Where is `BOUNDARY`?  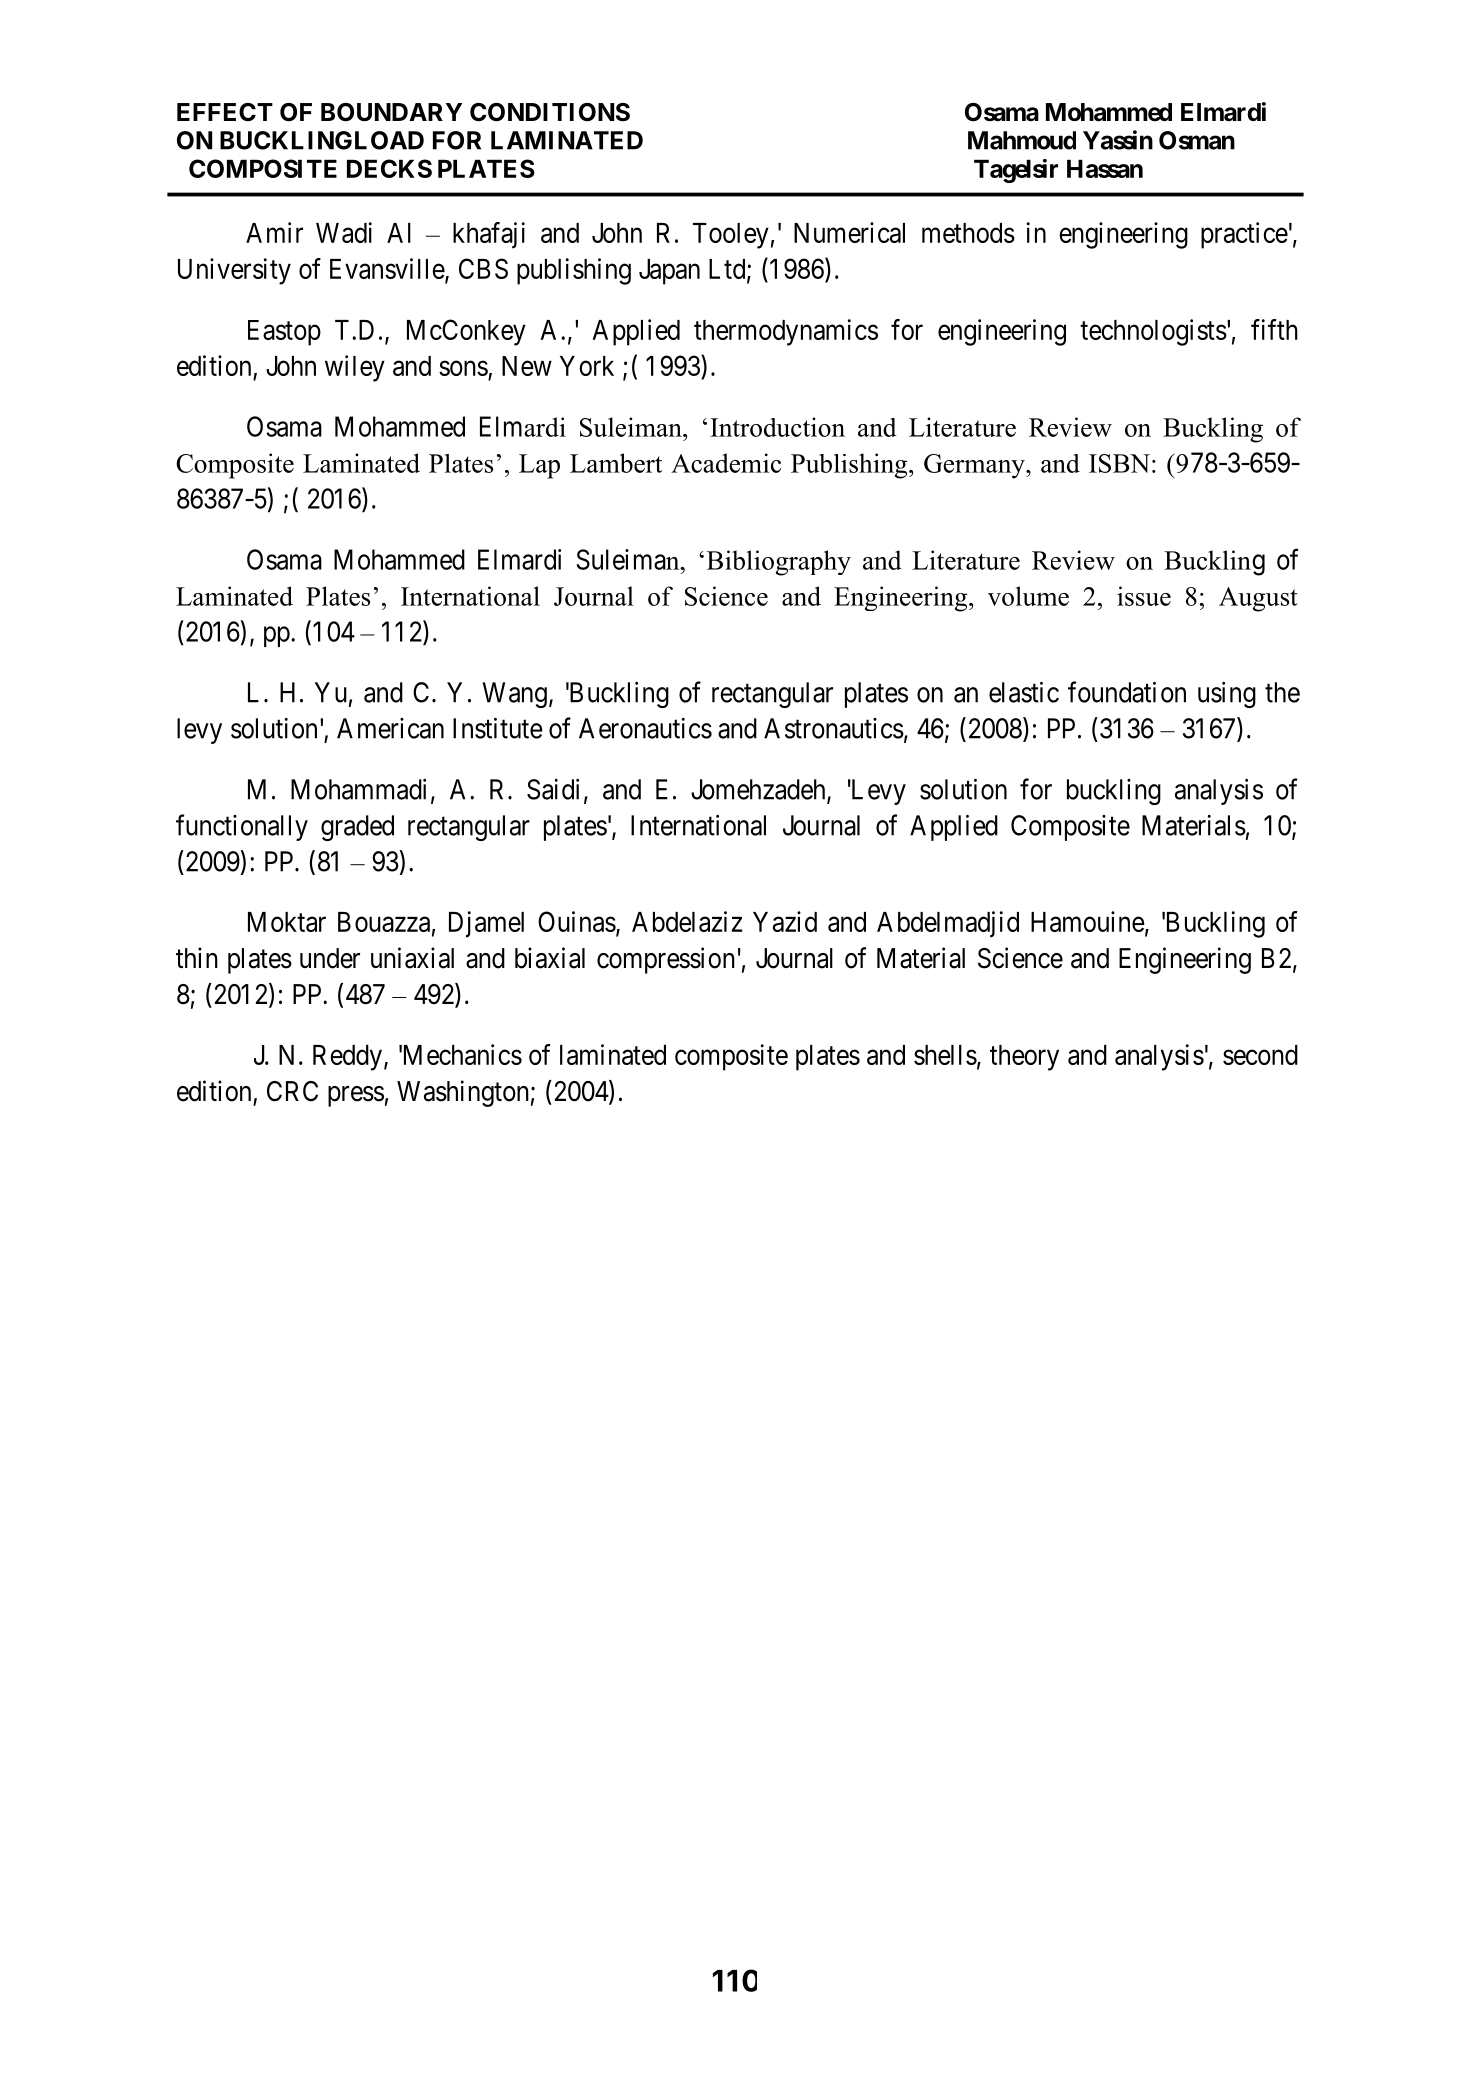
BOUNDARY is located at coordinates (391, 112).
